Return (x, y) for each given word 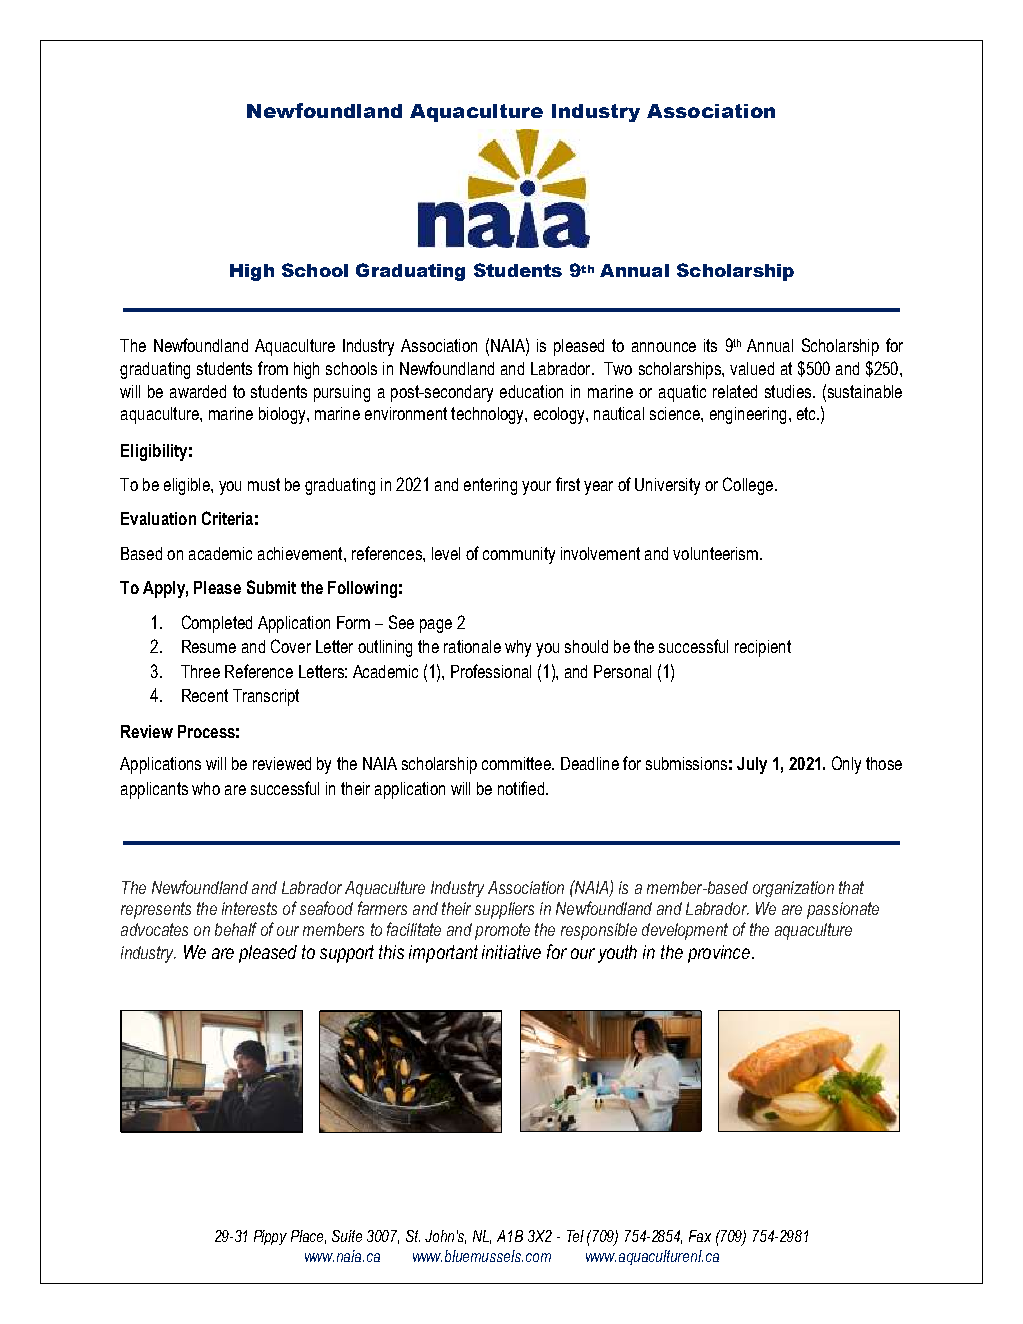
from (273, 368)
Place (308, 1237)
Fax (700, 1236)
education (531, 391)
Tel (575, 1236)
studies (789, 391)
